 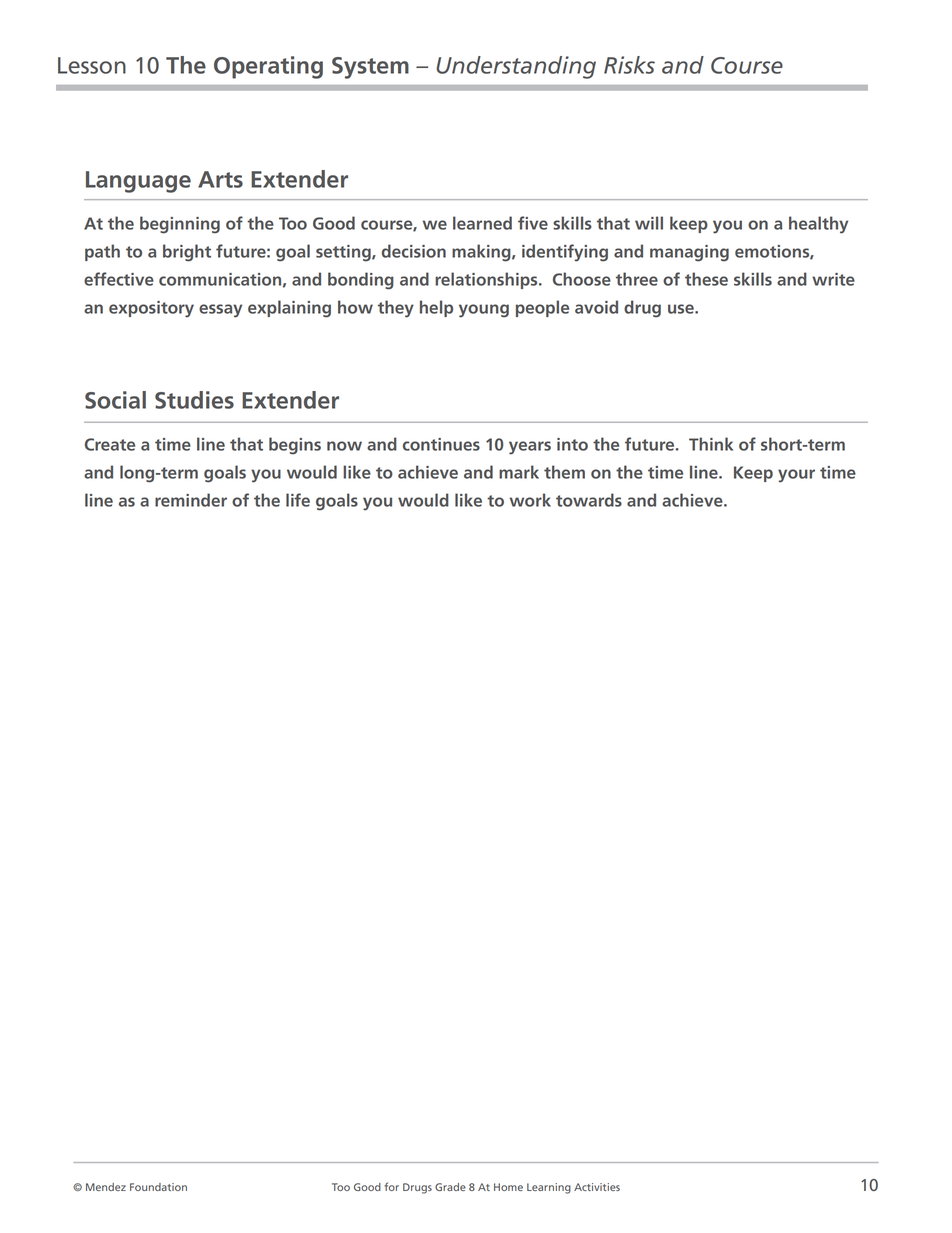 What do you see at coordinates (711, 444) in the screenshot?
I see `Think` at bounding box center [711, 444].
